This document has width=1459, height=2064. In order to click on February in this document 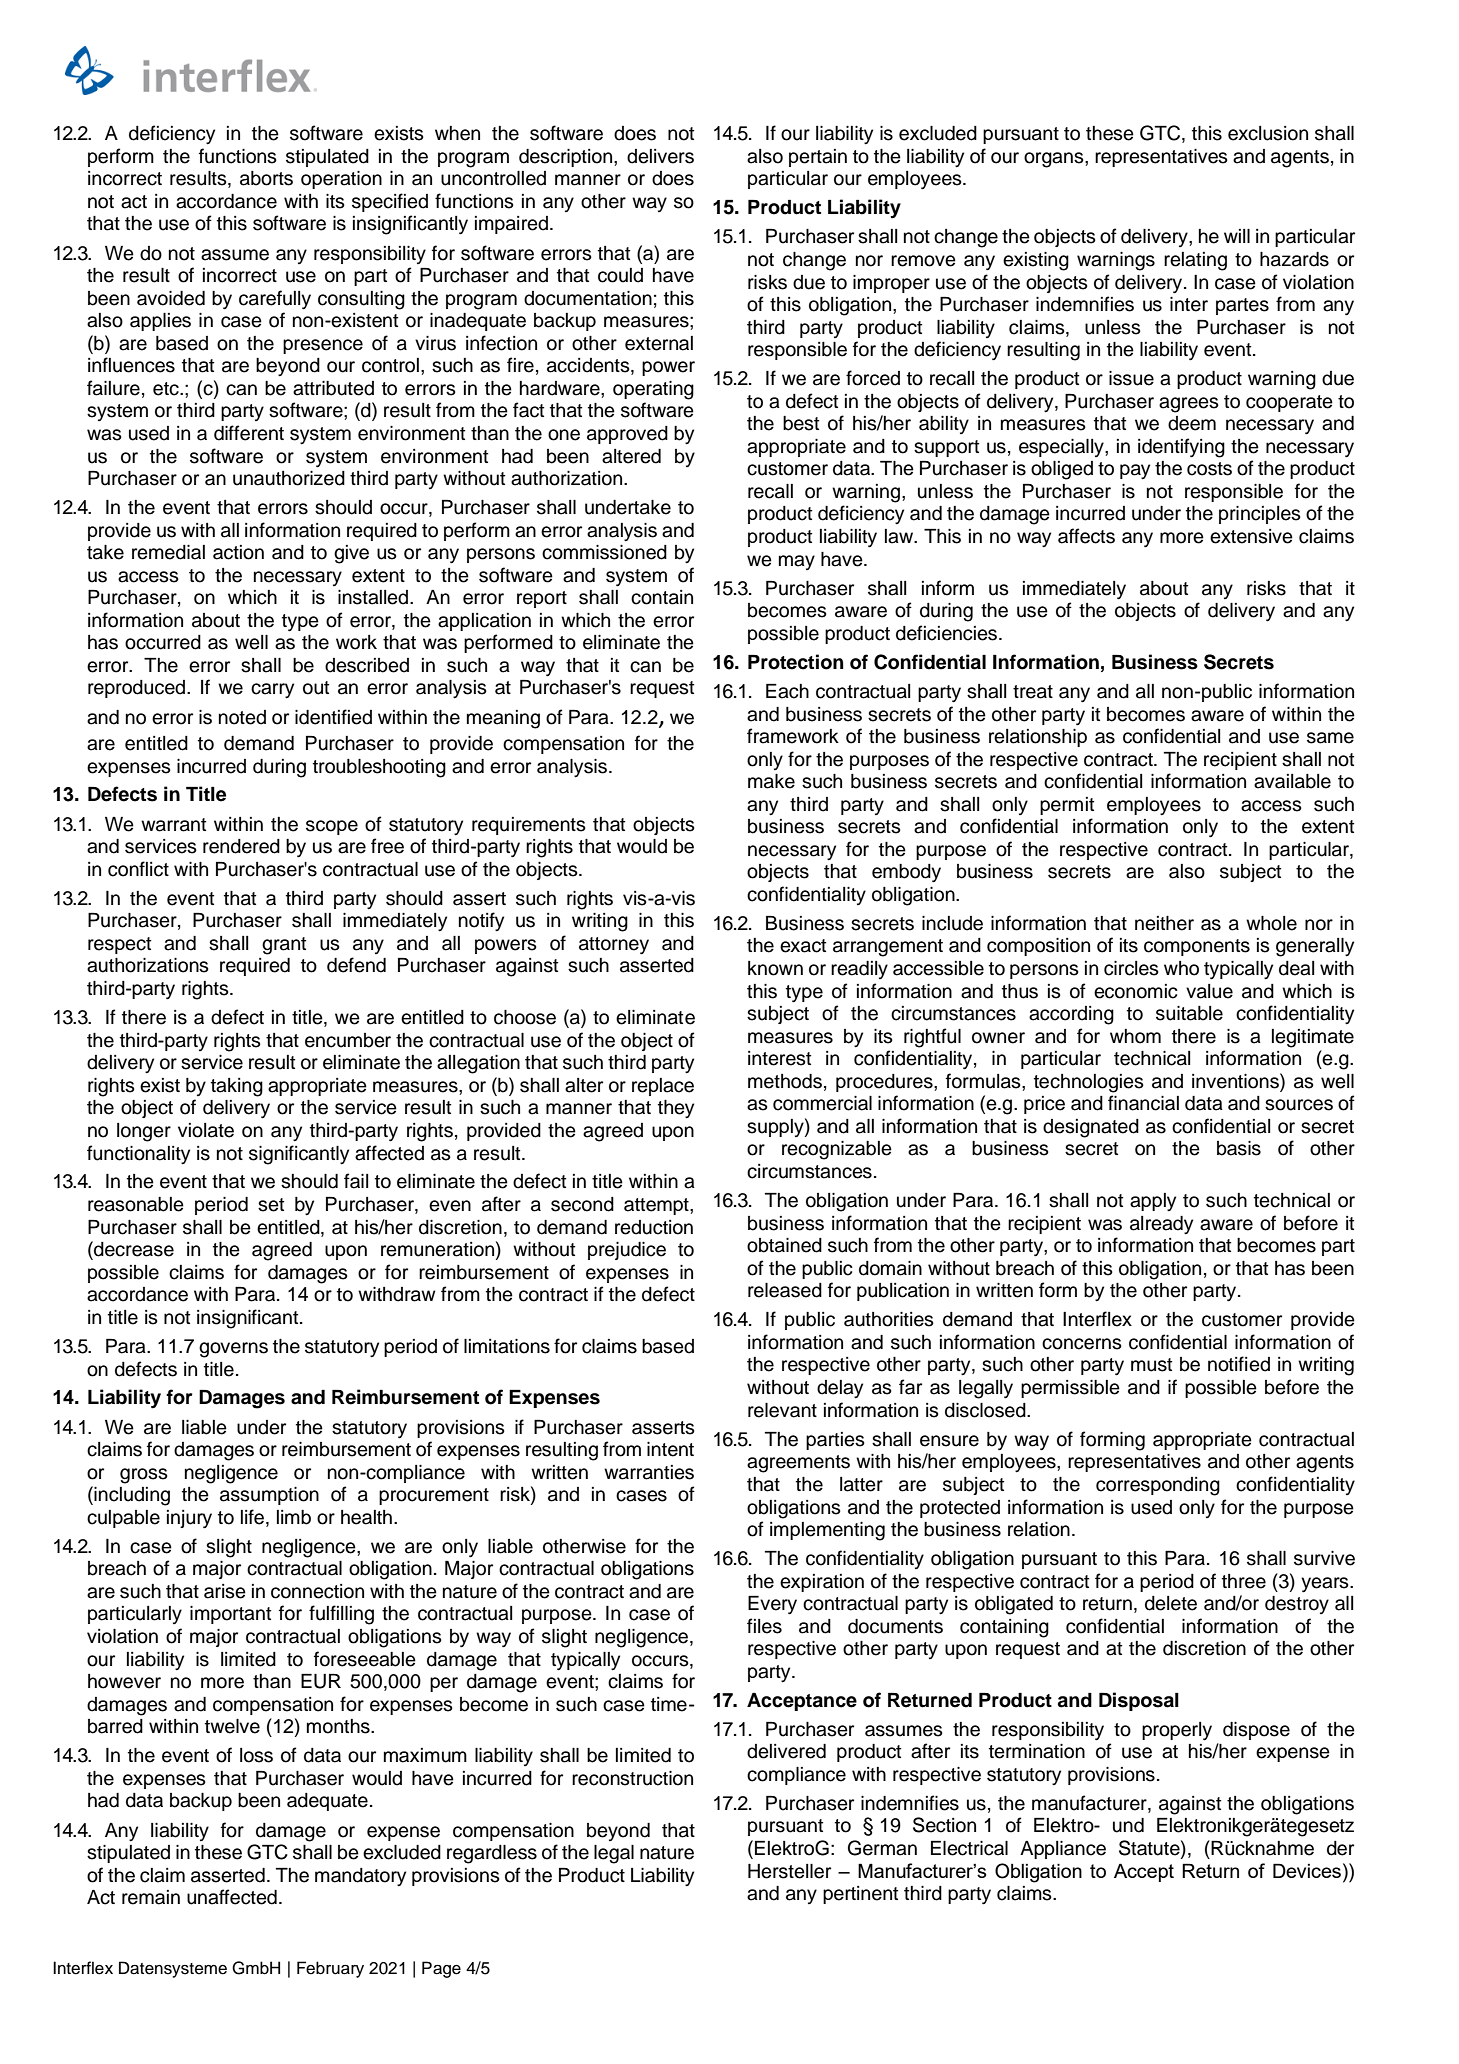, I will do `click(330, 1969)`.
